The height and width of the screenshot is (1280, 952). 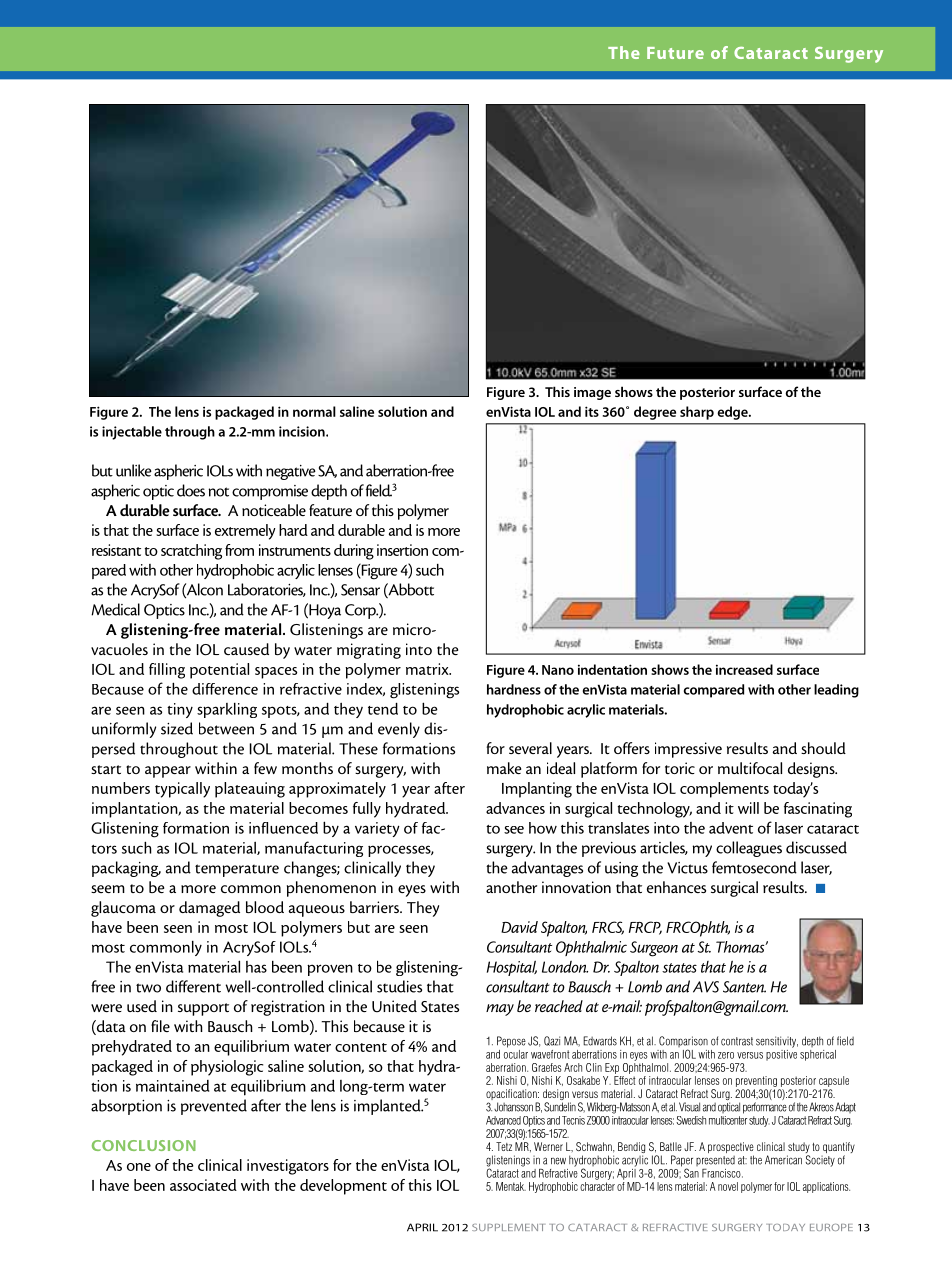 What do you see at coordinates (219, 671) in the screenshot?
I see `potential` at bounding box center [219, 671].
